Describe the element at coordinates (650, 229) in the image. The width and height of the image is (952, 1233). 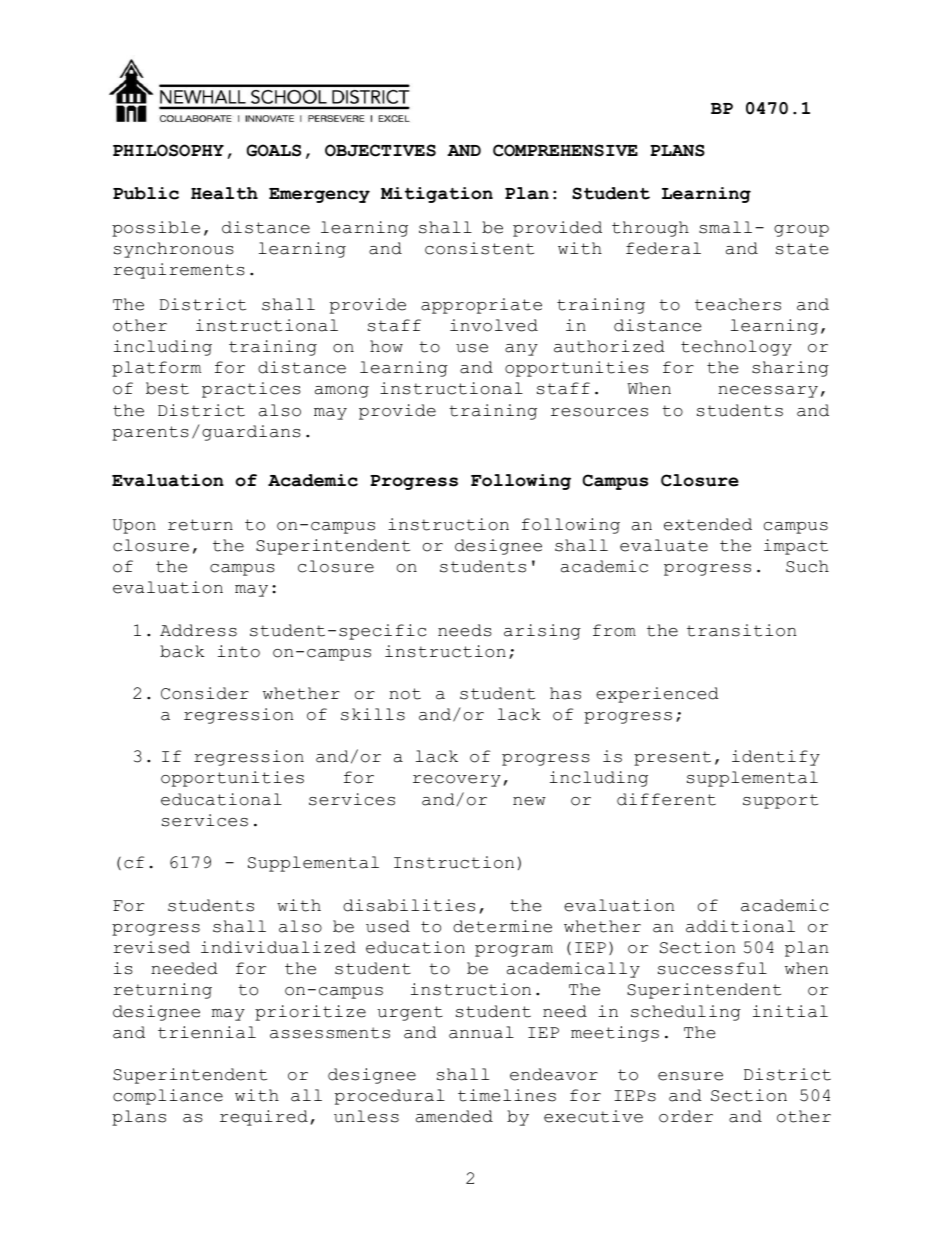
I see `through` at that location.
